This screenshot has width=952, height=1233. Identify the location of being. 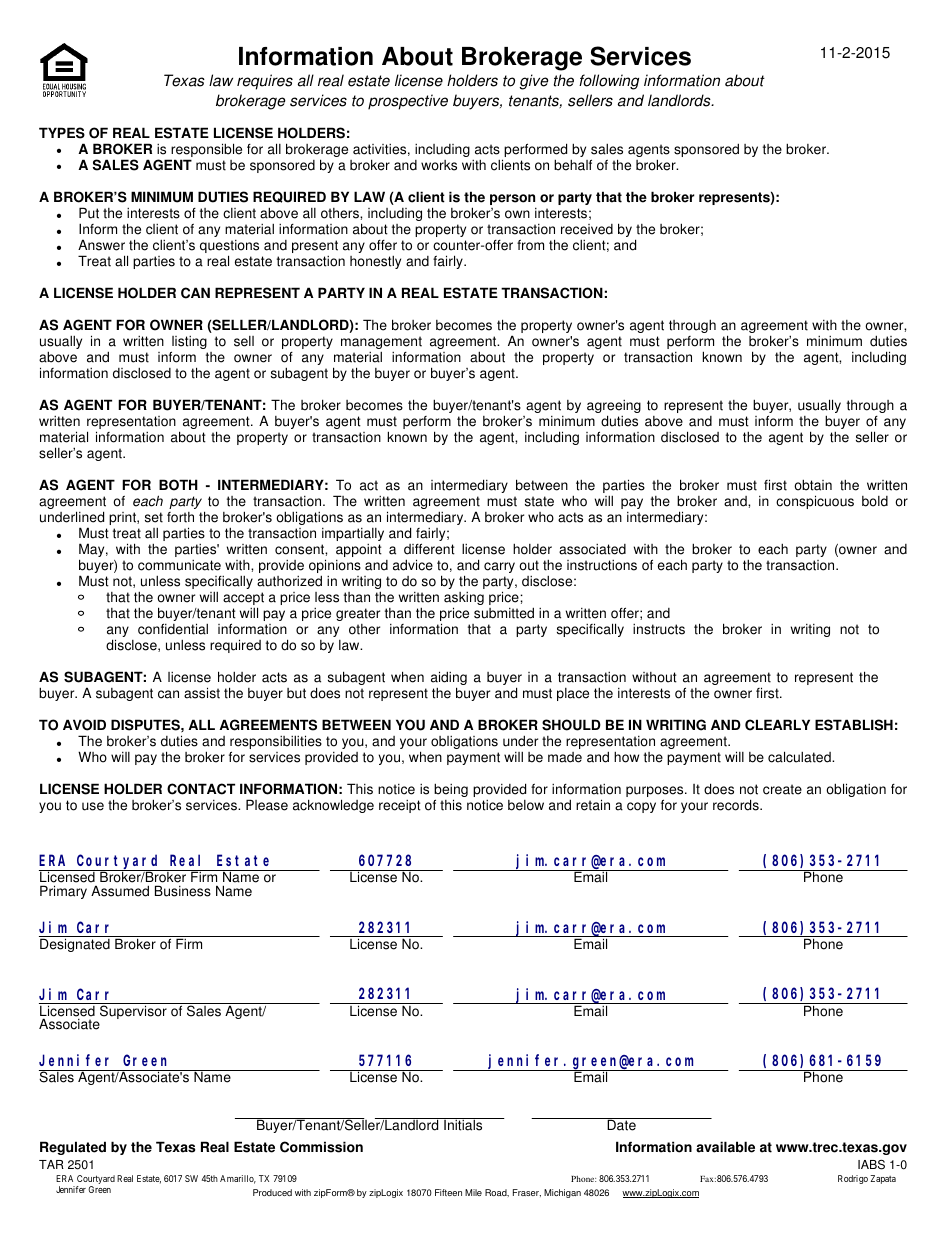
(451, 791).
